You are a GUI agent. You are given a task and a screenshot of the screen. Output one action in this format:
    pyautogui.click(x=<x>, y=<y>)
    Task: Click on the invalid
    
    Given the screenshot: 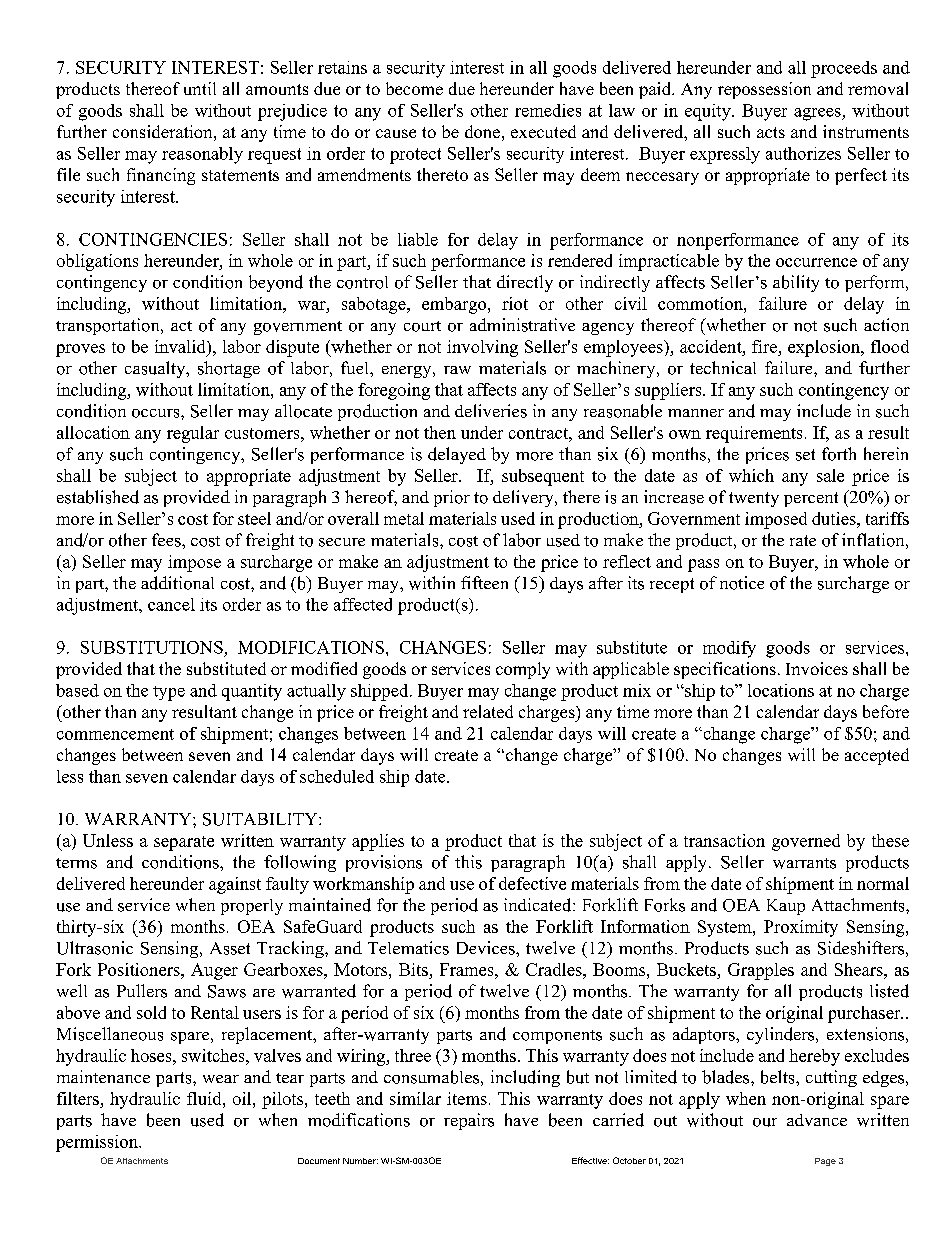 What is the action you would take?
    pyautogui.click(x=181, y=348)
